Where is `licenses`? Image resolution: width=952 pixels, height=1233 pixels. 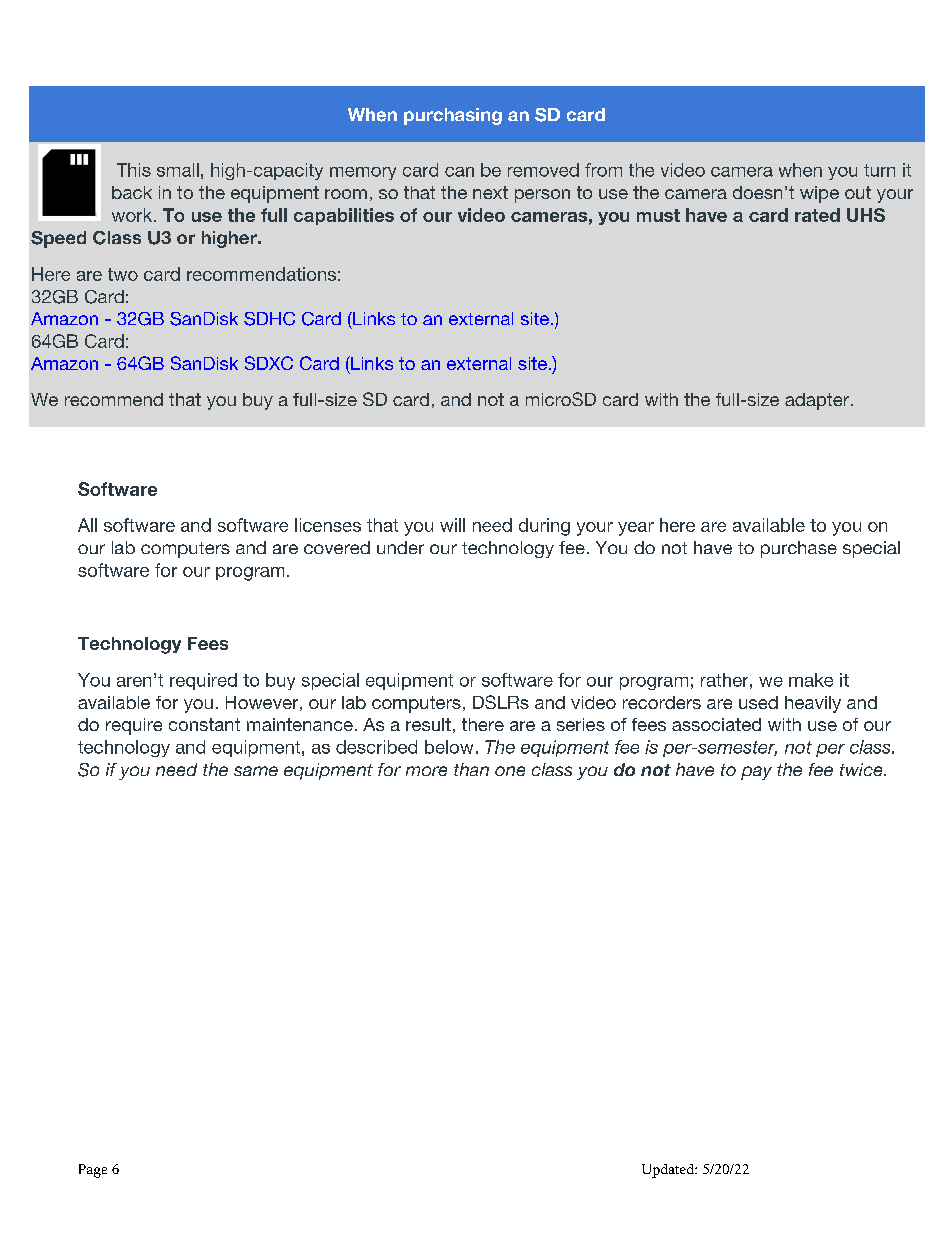 licenses is located at coordinates (328, 525).
